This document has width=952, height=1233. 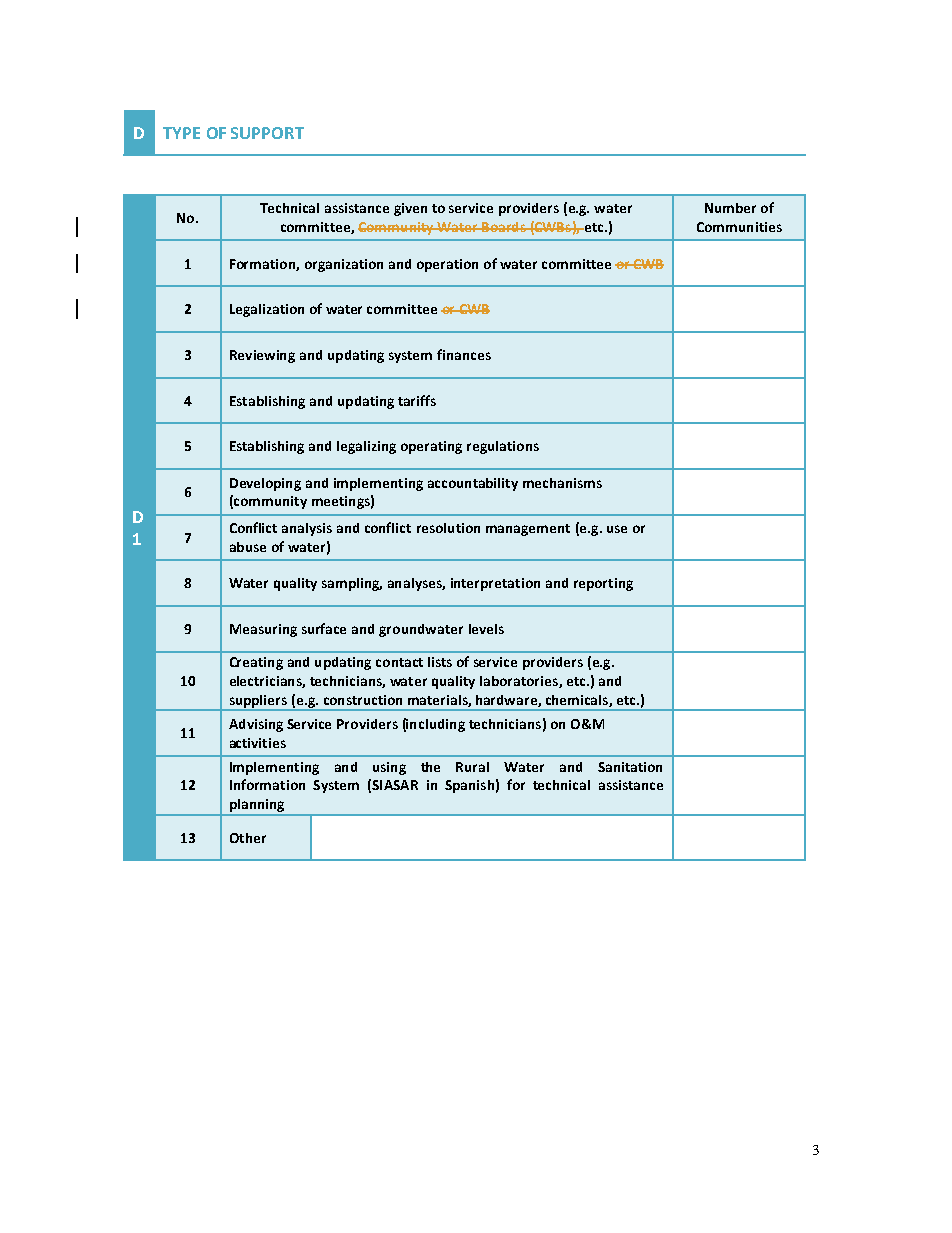 What do you see at coordinates (257, 807) in the document?
I see `planning` at bounding box center [257, 807].
